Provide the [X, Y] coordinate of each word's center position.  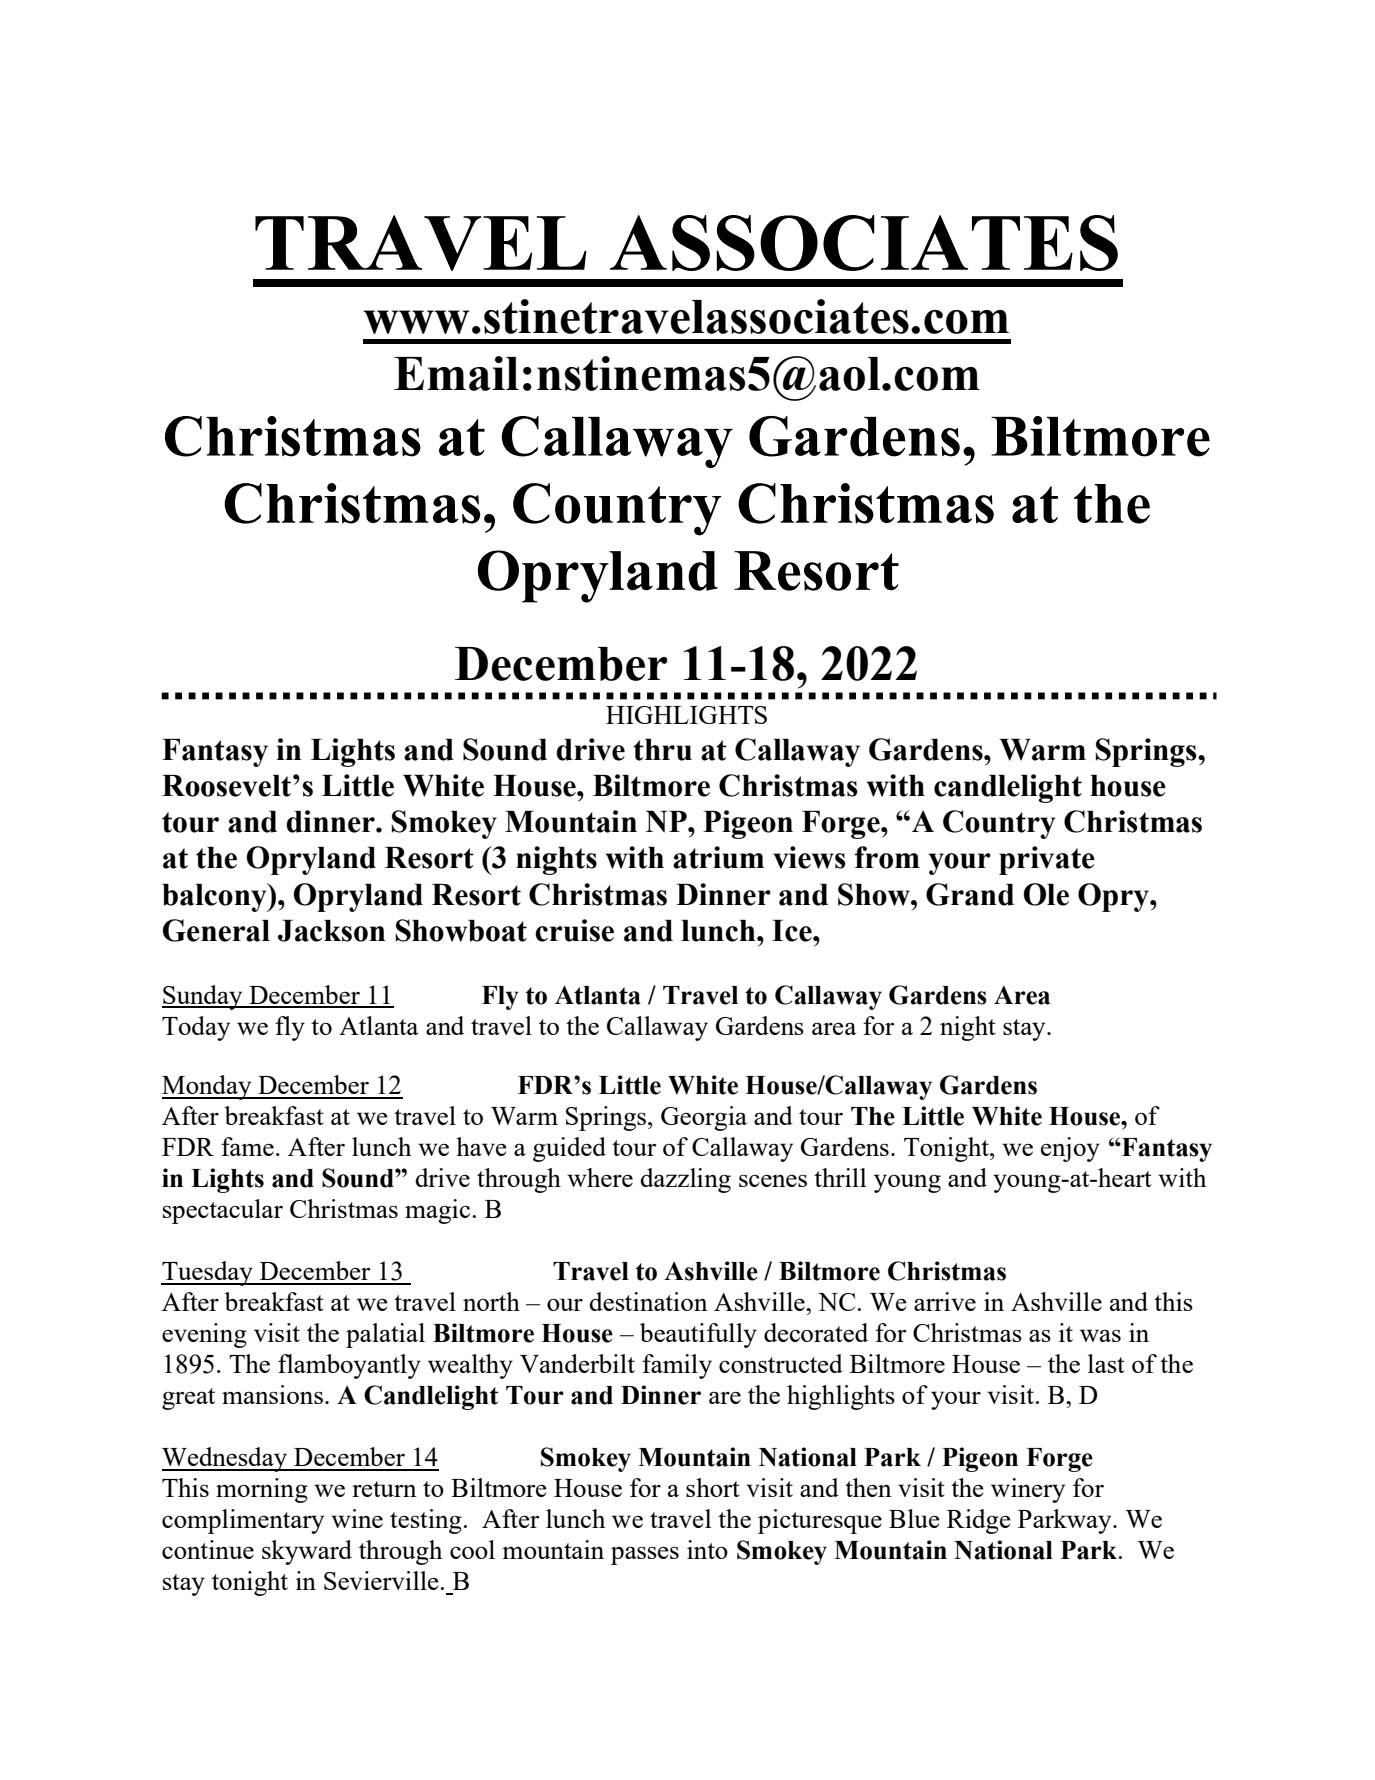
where [600, 1177]
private [1047, 860]
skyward [307, 1552]
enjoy [1070, 1149]
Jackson [331, 931]
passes [645, 1555]
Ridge [979, 1521]
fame [247, 1146]
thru [662, 750]
